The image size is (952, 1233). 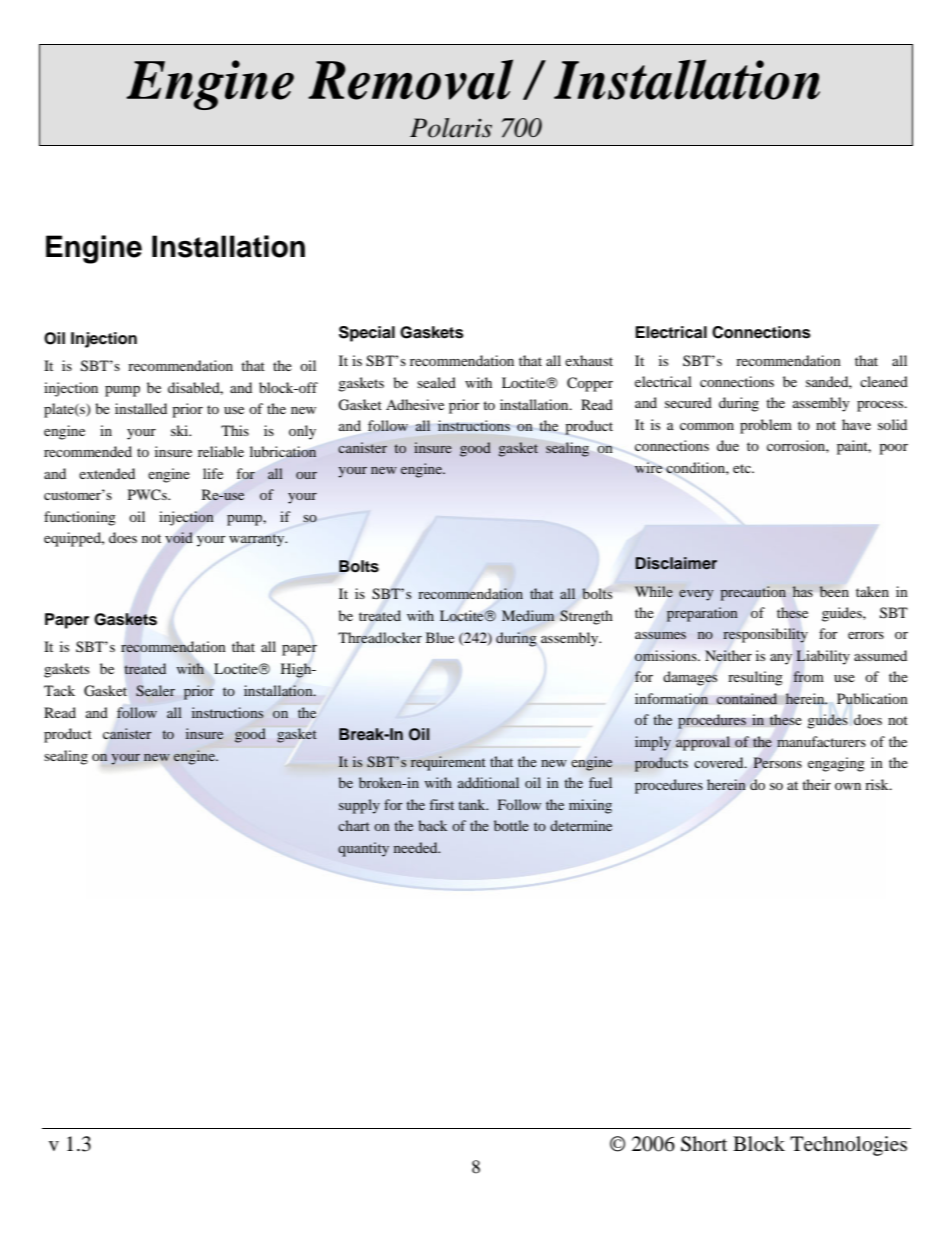 What do you see at coordinates (155, 690) in the screenshot?
I see `Sealer` at bounding box center [155, 690].
